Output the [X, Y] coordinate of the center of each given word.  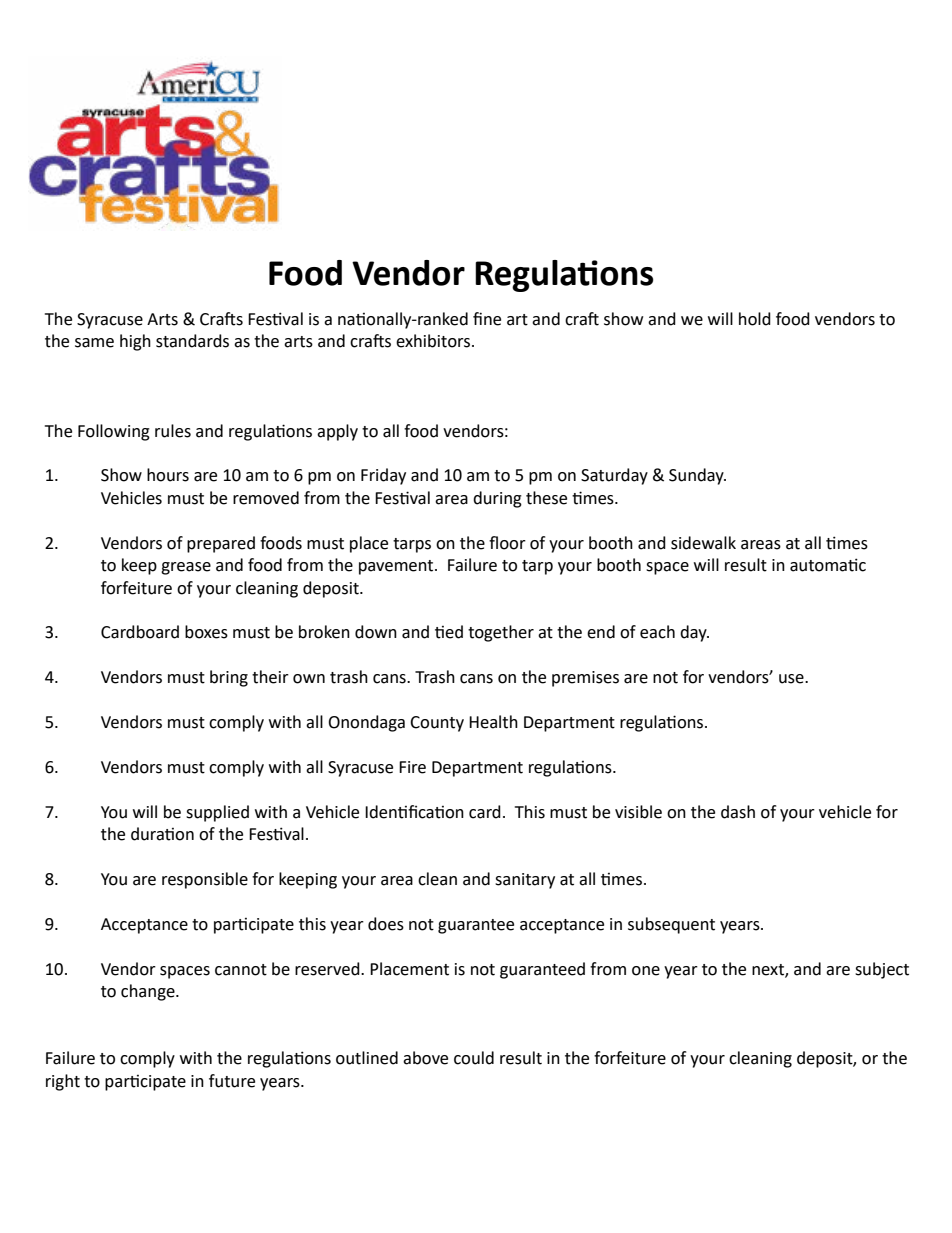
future [232, 1081]
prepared [221, 544]
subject [882, 970]
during [497, 499]
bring [229, 678]
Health [493, 722]
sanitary [525, 881]
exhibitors [433, 341]
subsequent [671, 925]
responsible [205, 880]
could [474, 1058]
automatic [828, 565]
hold [755, 319]
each [657, 632]
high [135, 342]
